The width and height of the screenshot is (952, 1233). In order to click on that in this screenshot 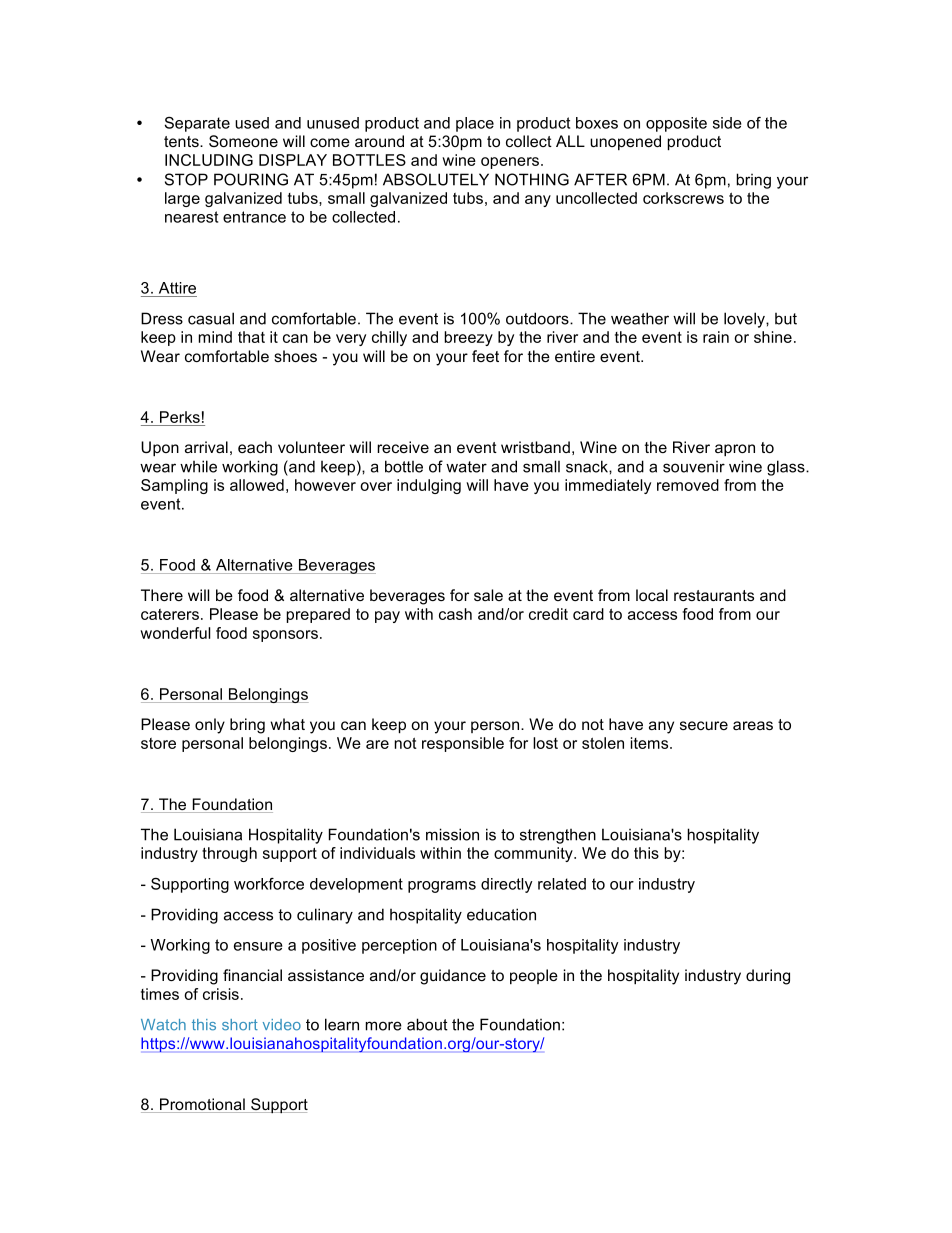, I will do `click(251, 337)`.
